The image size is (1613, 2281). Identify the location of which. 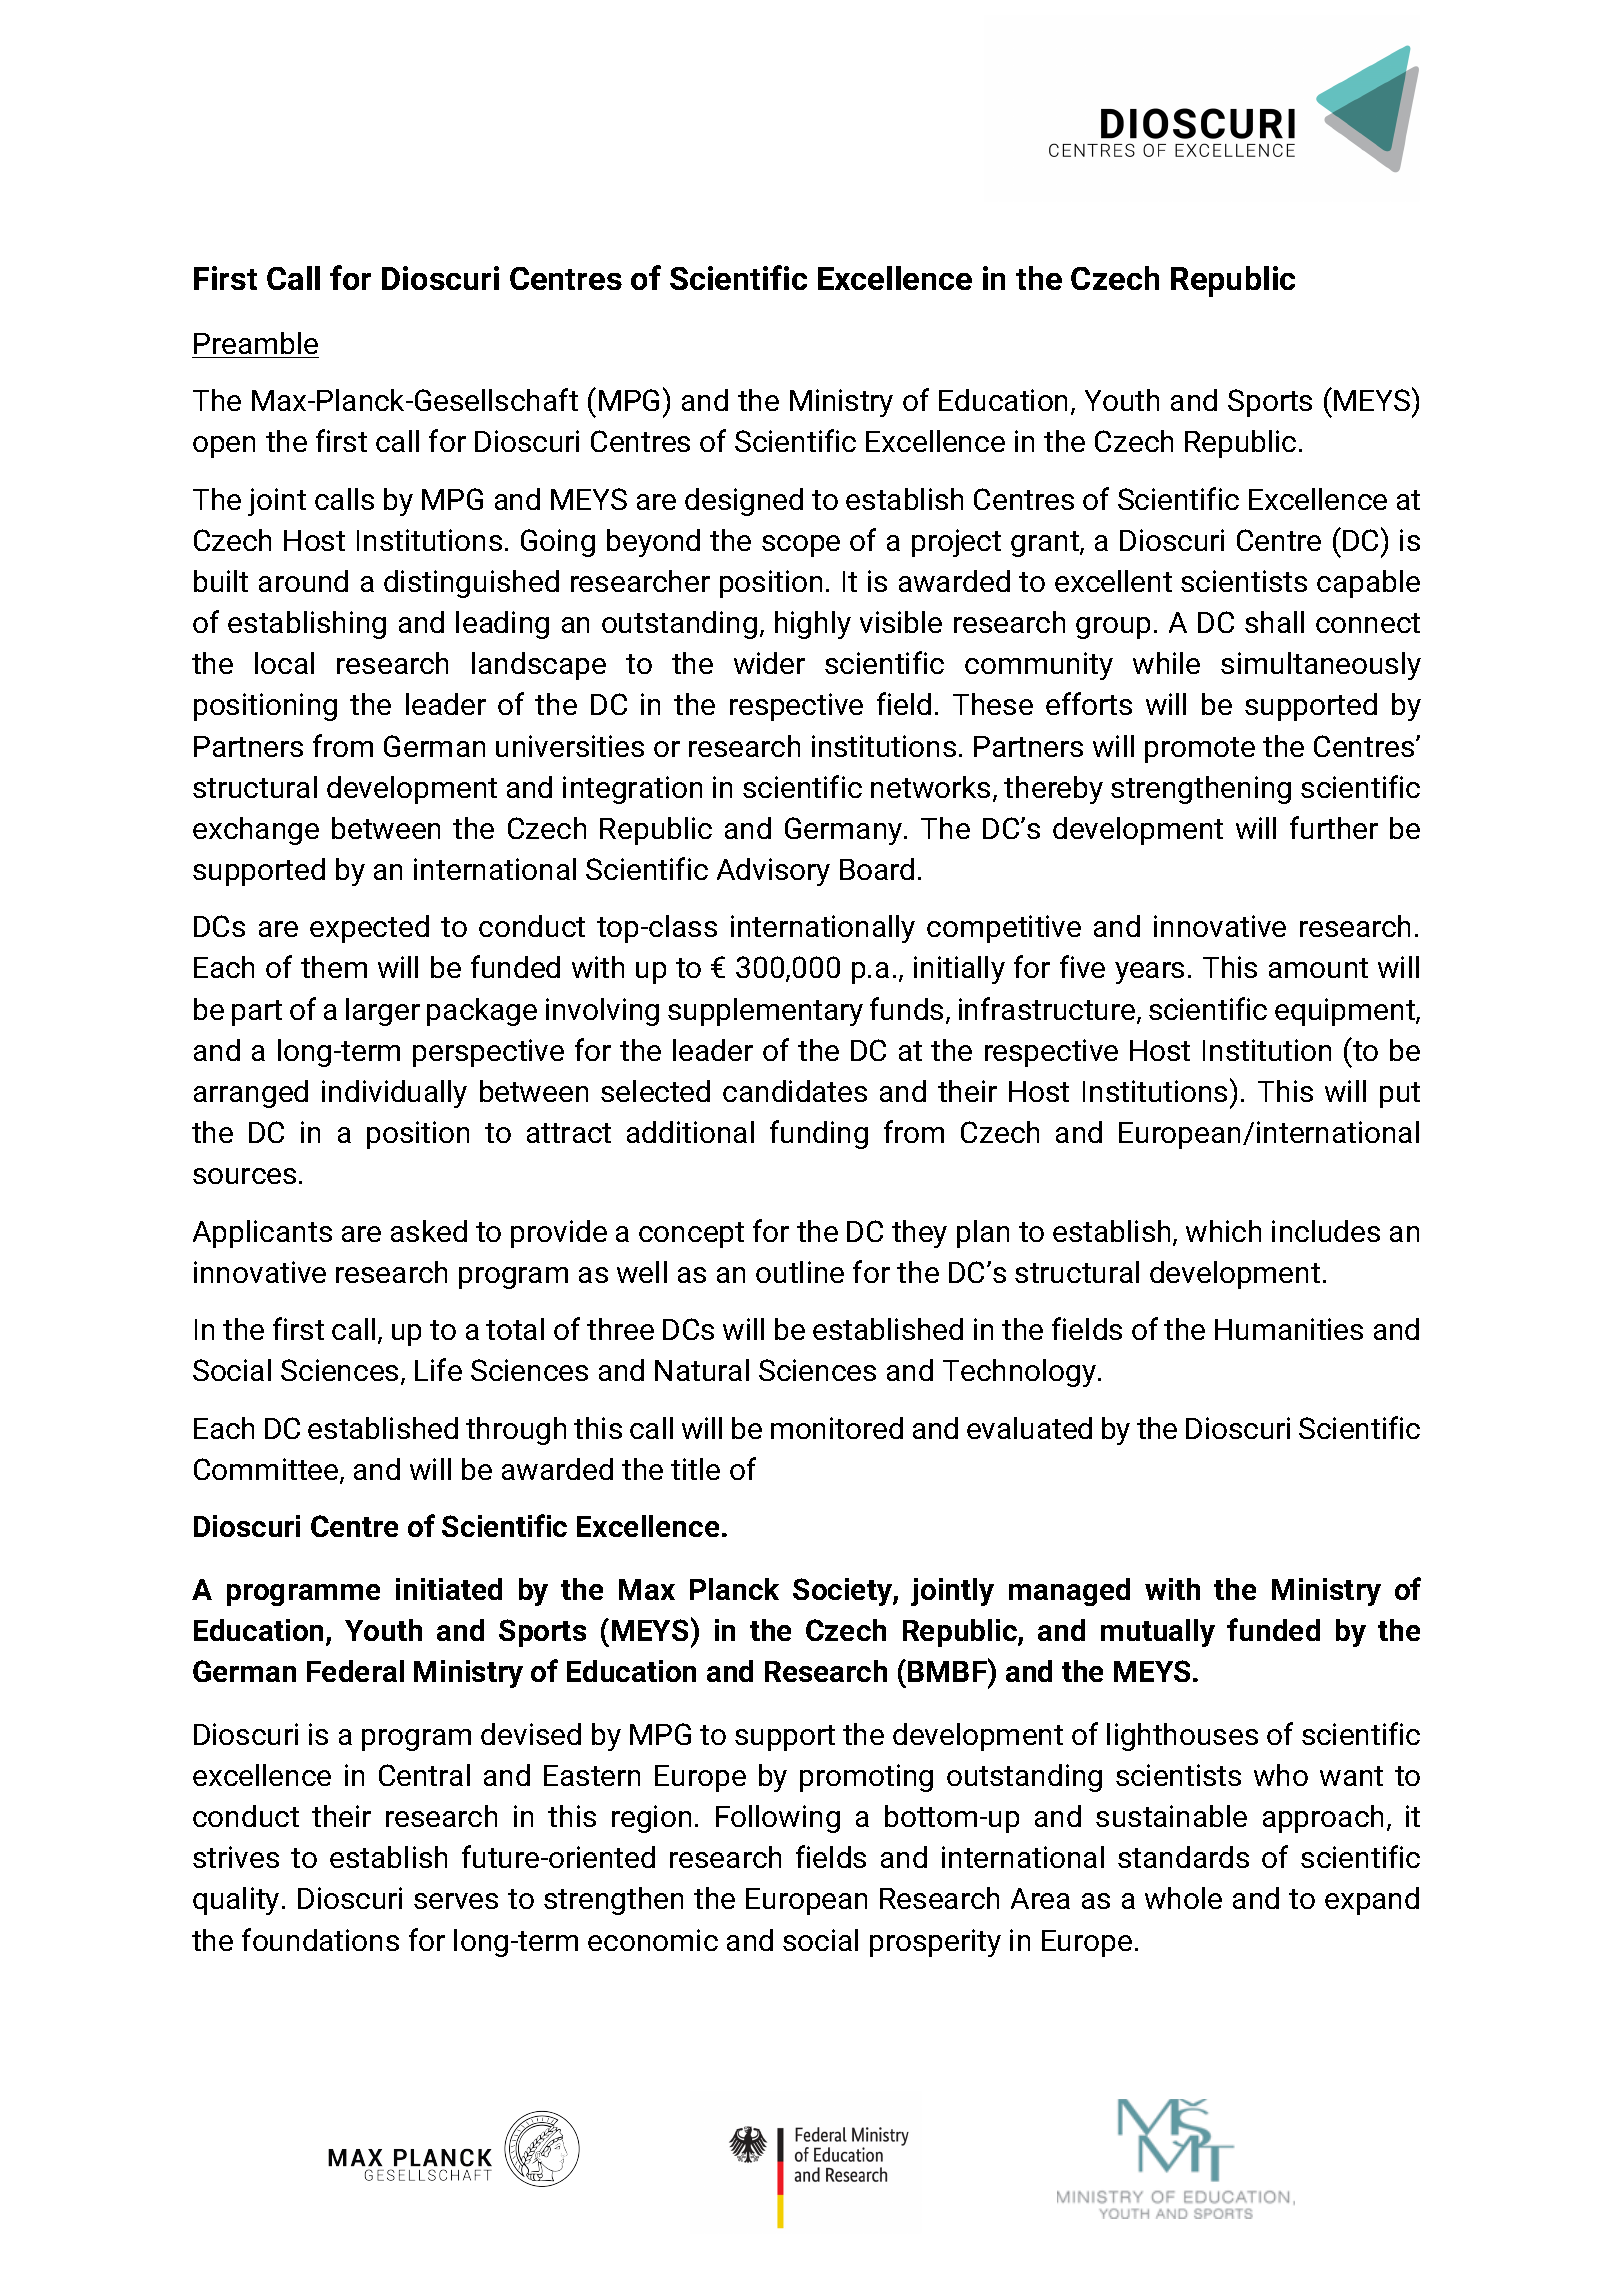
(1223, 1231).
